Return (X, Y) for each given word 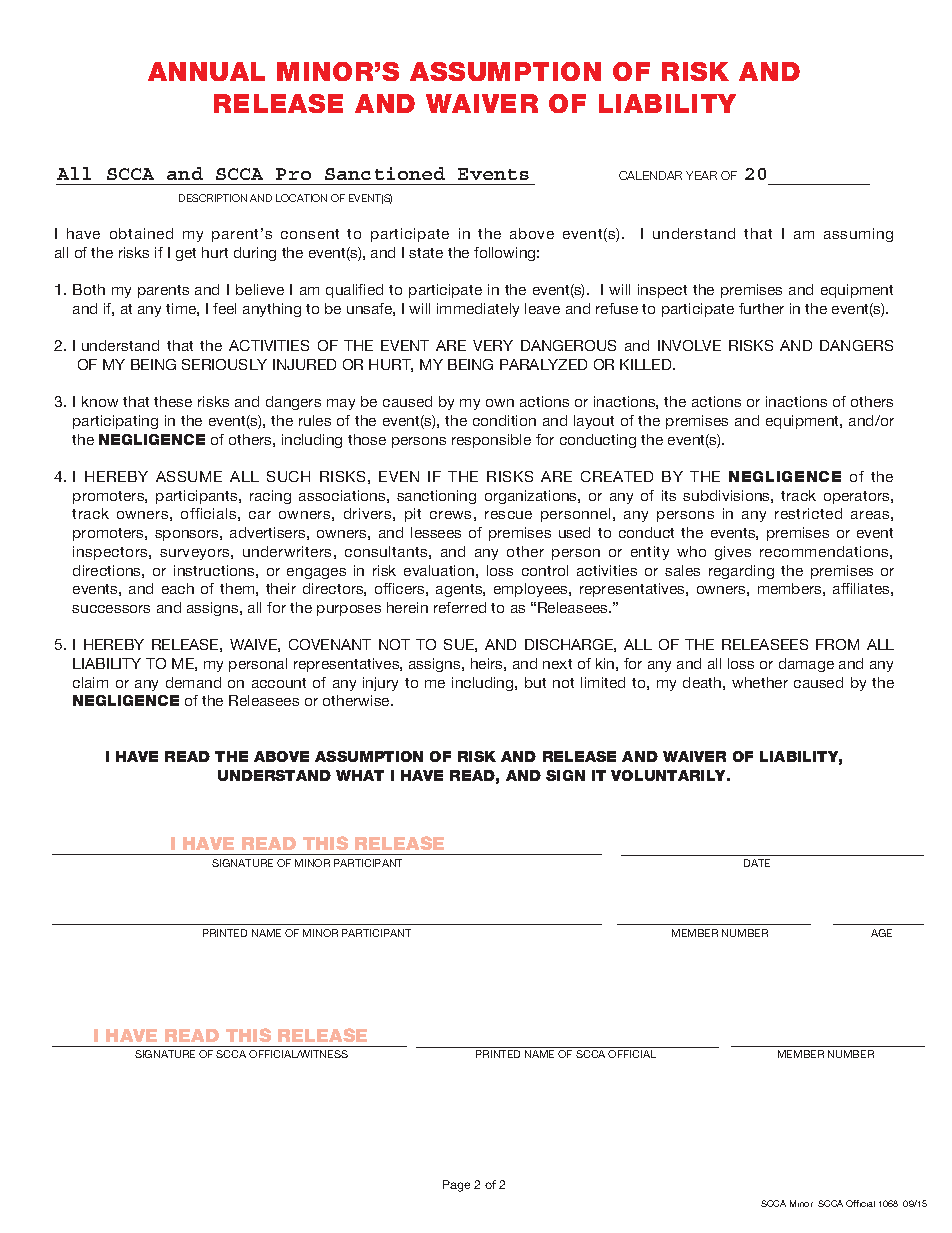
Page (456, 1186)
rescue (508, 515)
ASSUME (189, 476)
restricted (808, 513)
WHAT (360, 775)
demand (193, 682)
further (761, 308)
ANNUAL (206, 71)
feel (224, 308)
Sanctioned (385, 173)
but (535, 682)
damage (806, 665)
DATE (757, 863)
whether (760, 682)
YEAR (701, 175)
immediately (478, 310)
